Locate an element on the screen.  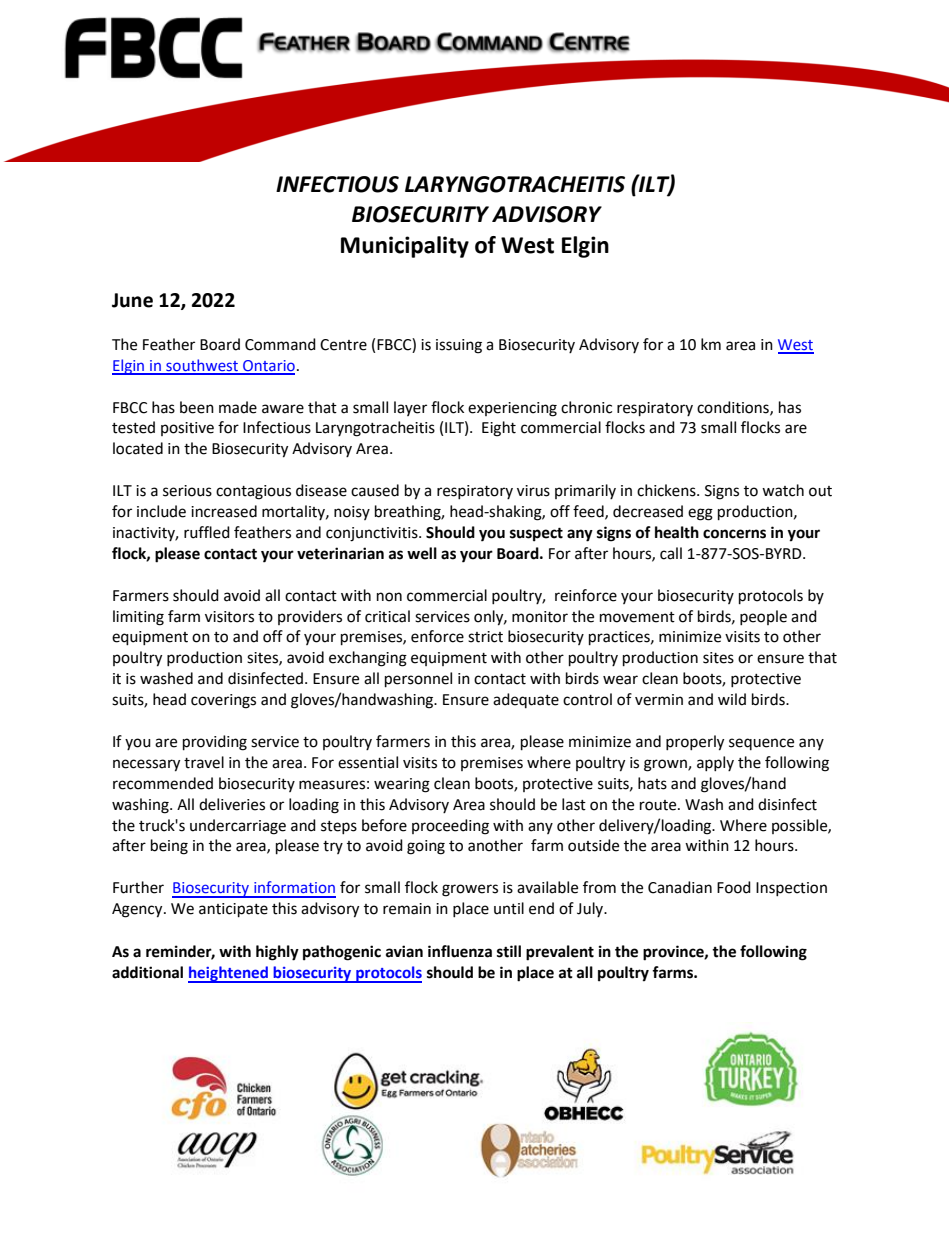
conditions is located at coordinates (734, 408).
